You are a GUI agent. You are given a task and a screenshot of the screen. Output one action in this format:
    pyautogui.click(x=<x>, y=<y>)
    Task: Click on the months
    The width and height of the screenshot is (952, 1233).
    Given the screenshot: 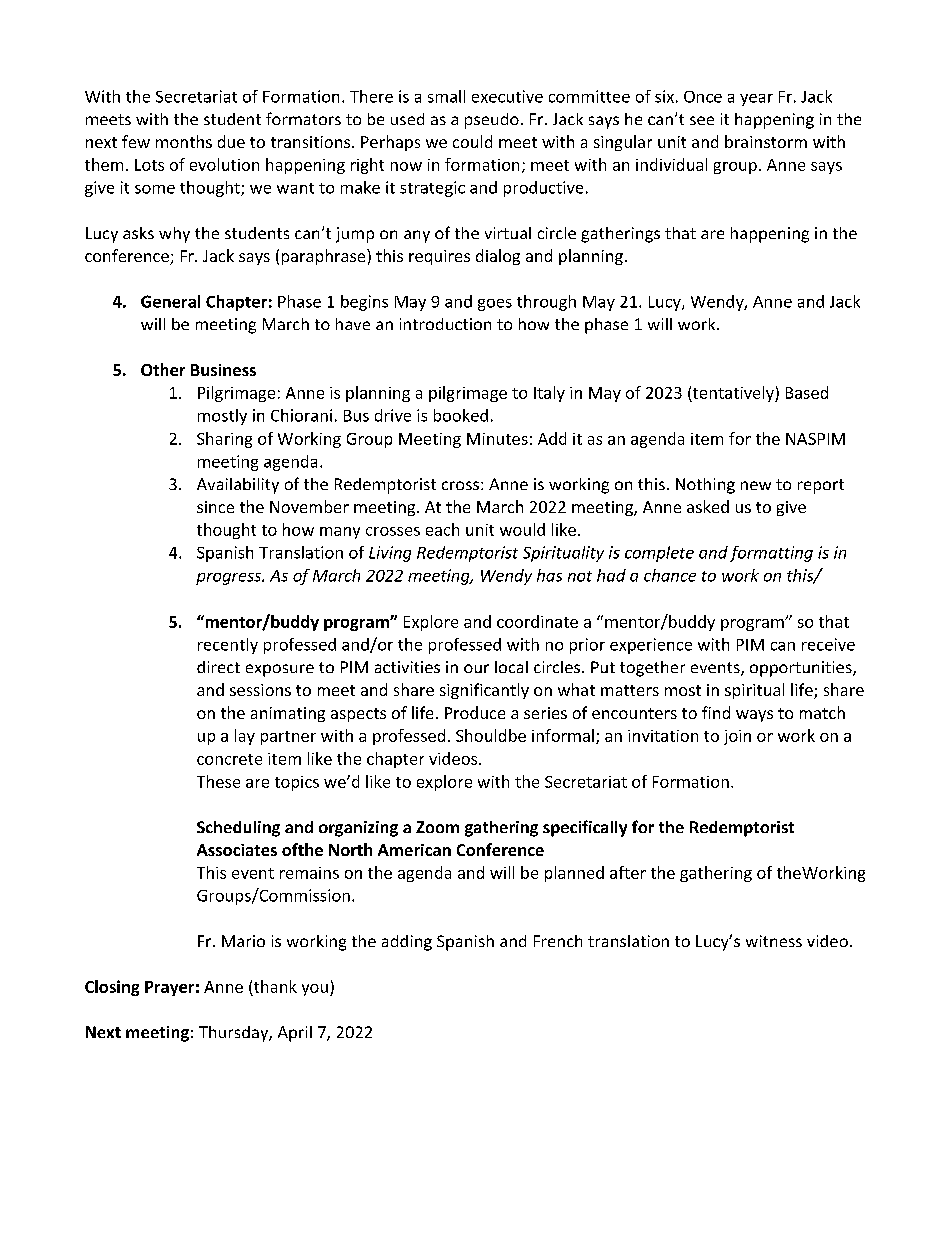 What is the action you would take?
    pyautogui.click(x=184, y=141)
